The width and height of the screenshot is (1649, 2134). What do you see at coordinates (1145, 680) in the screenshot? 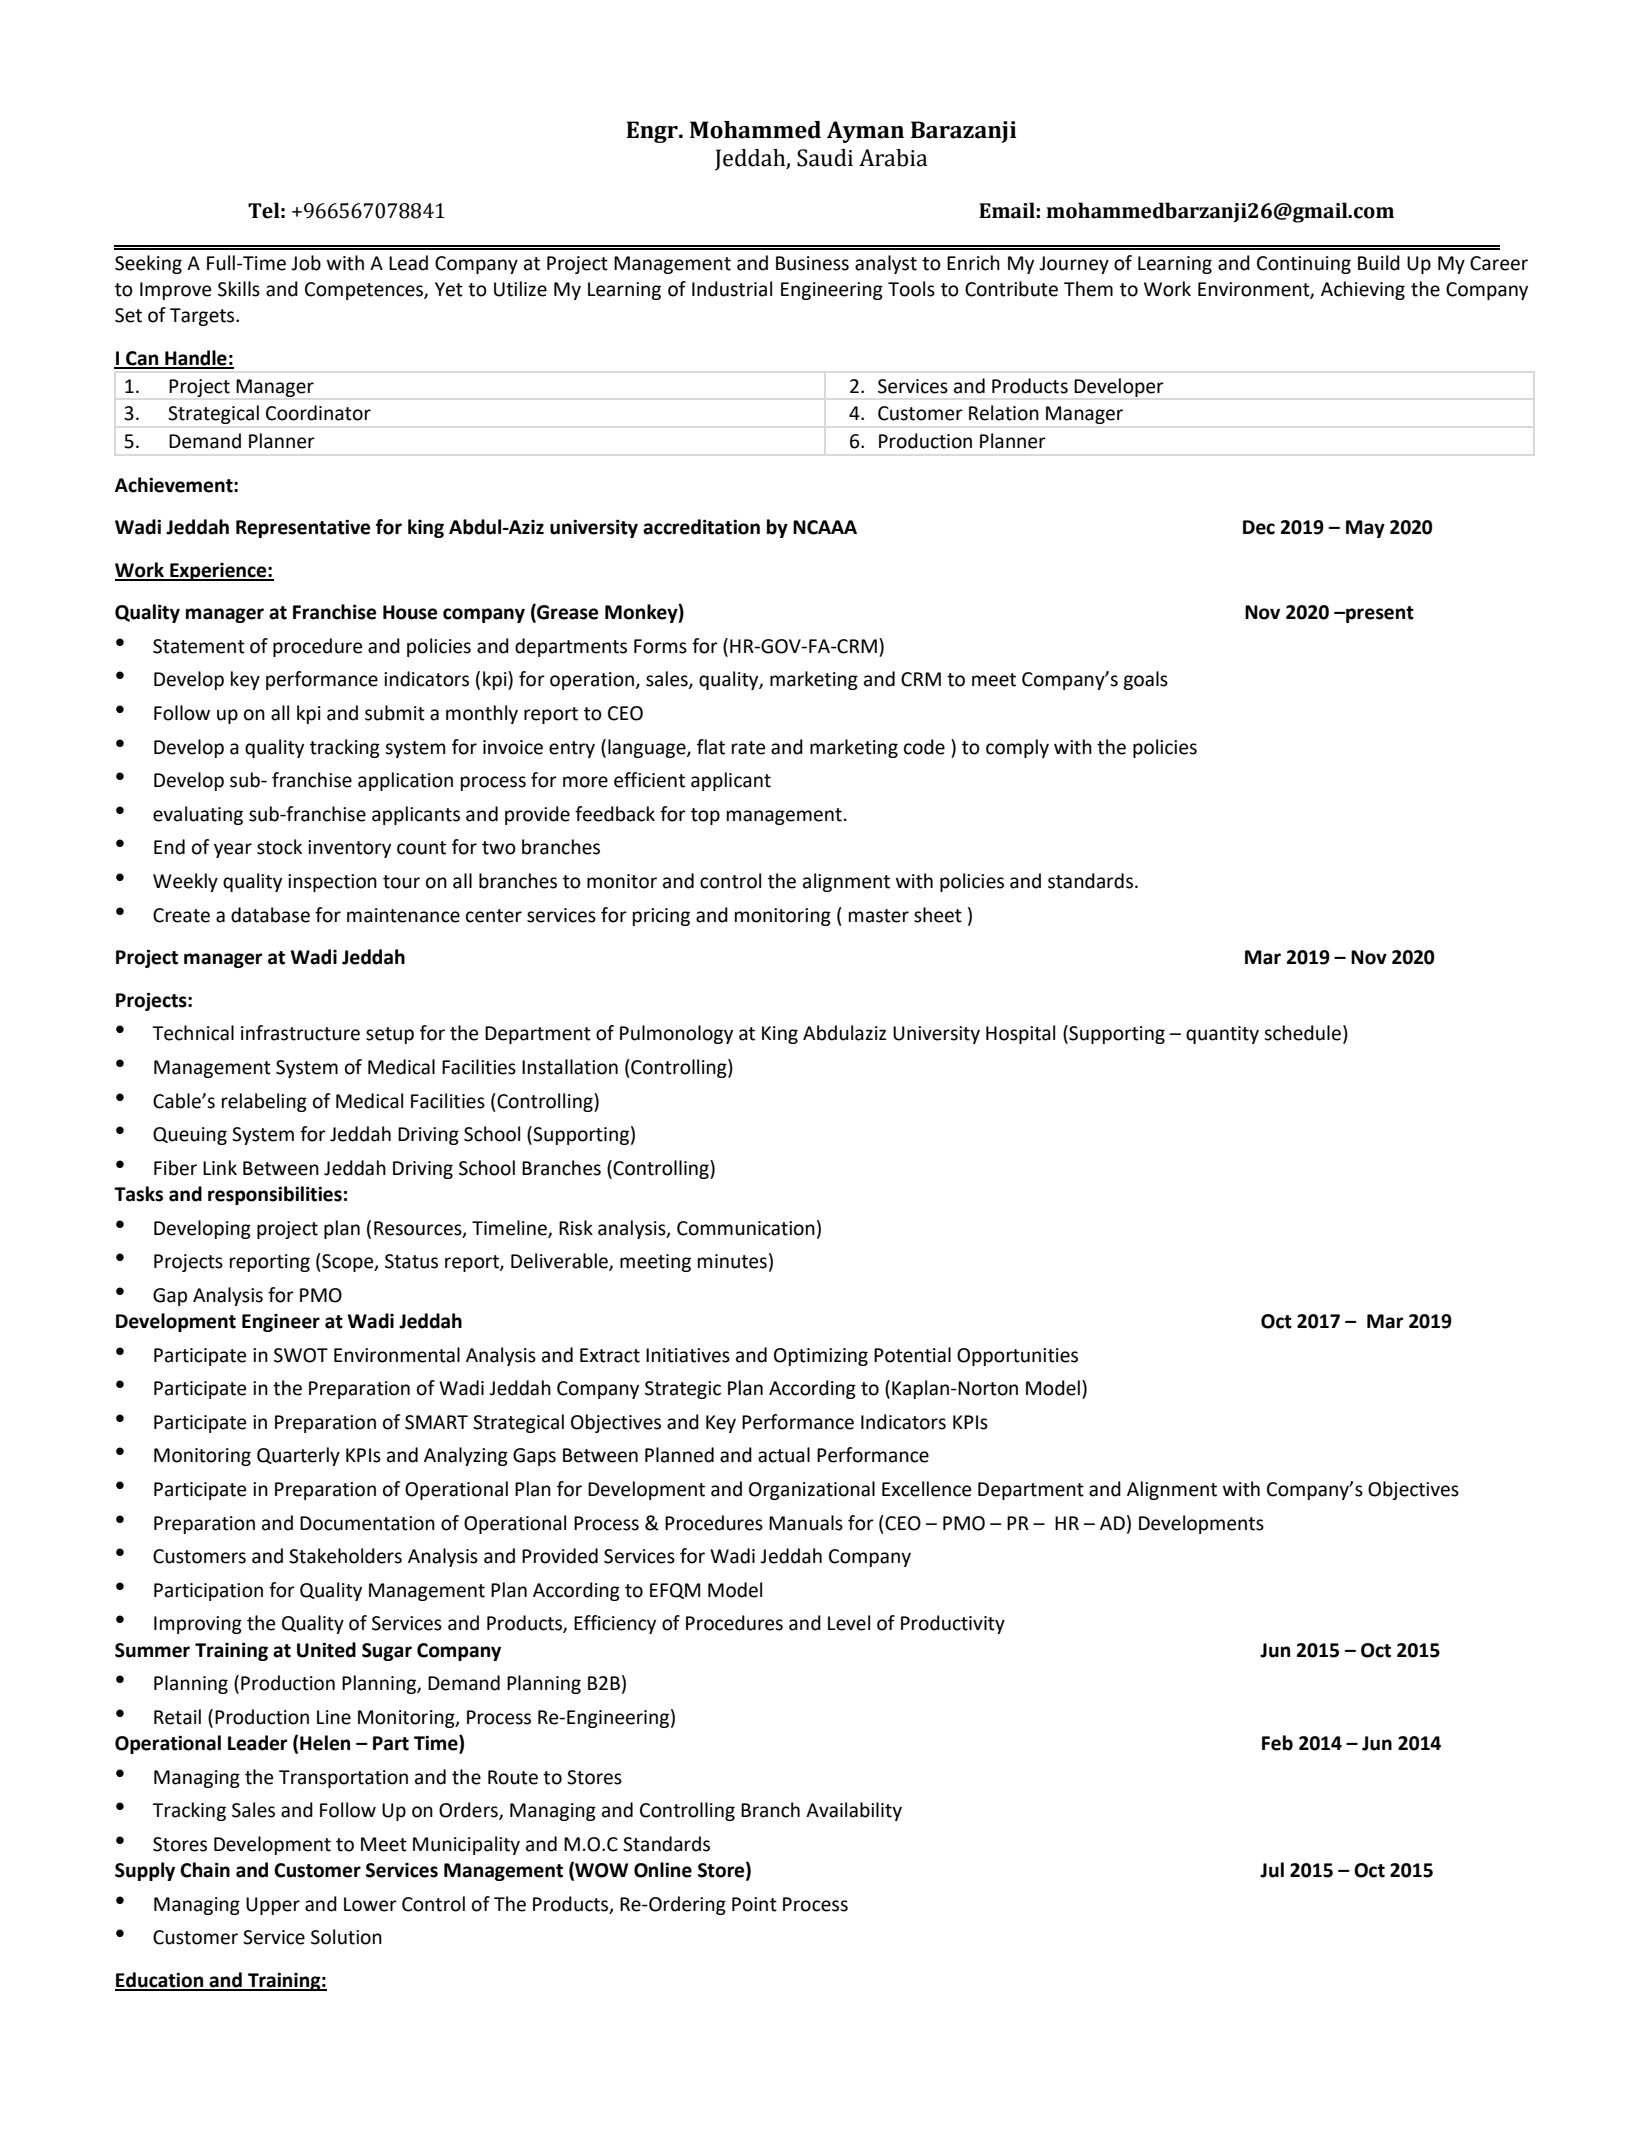
I see `goals` at bounding box center [1145, 680].
